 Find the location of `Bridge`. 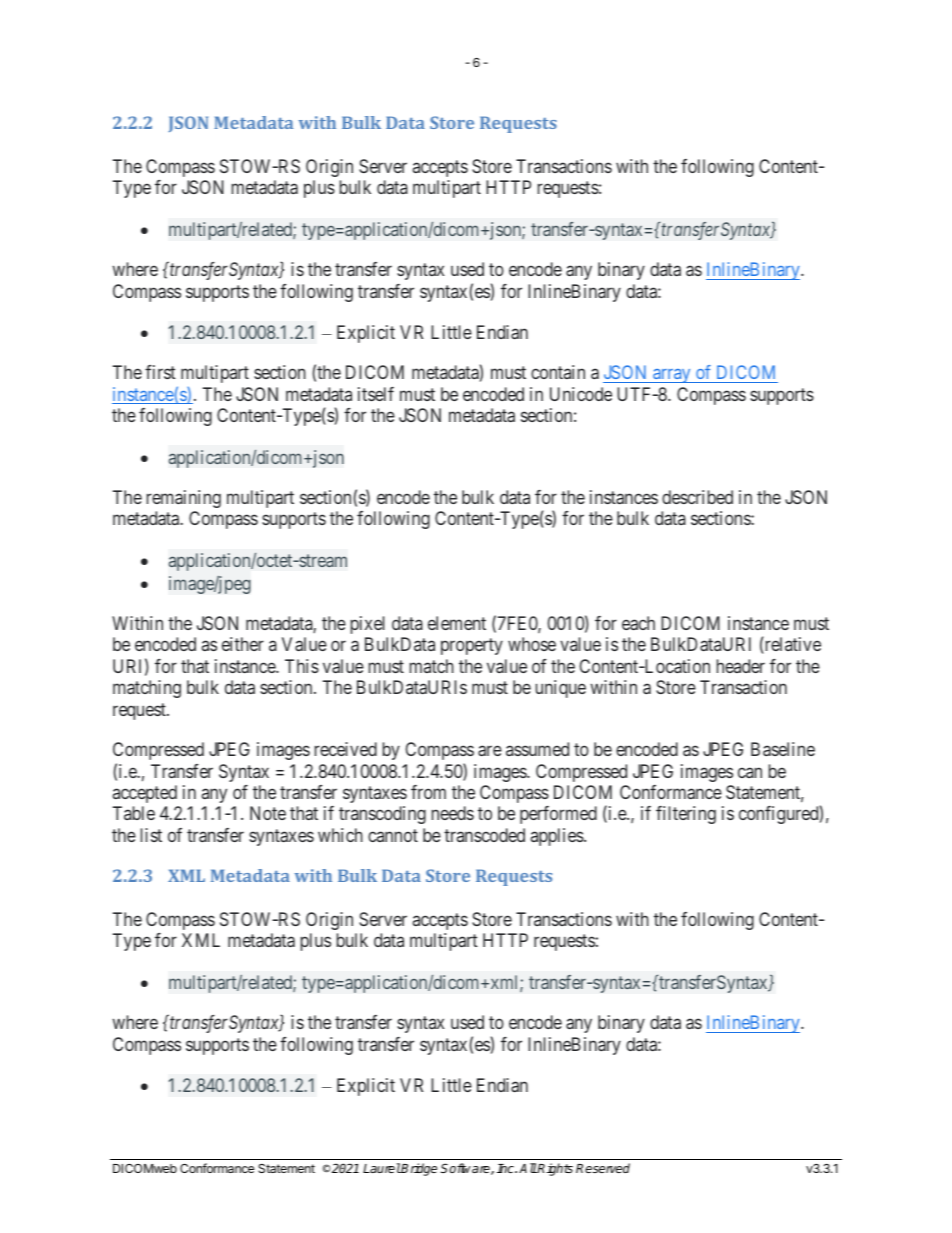

Bridge is located at coordinates (418, 1169).
